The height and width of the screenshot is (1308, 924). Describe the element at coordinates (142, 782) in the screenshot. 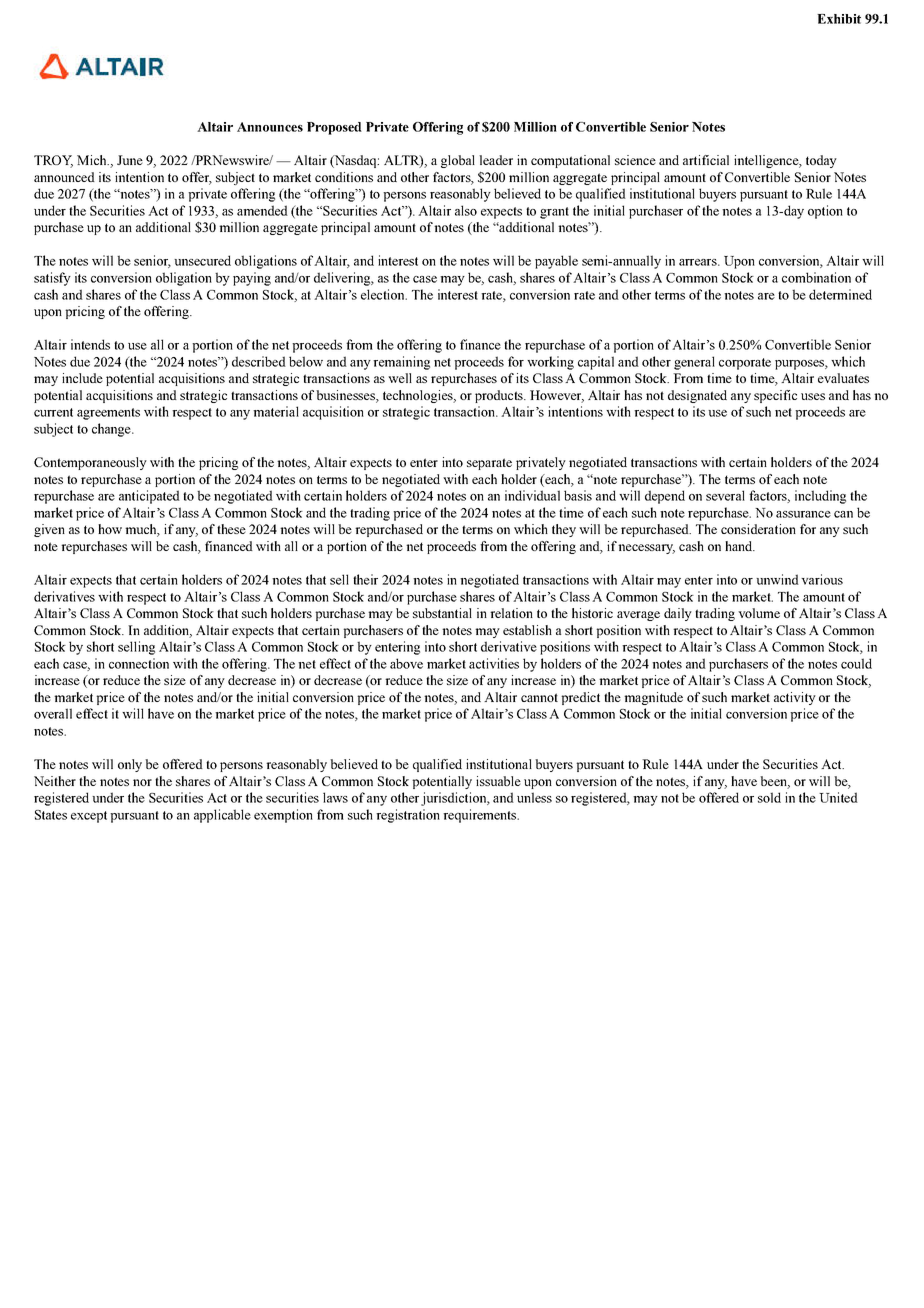

I see `nor` at that location.
